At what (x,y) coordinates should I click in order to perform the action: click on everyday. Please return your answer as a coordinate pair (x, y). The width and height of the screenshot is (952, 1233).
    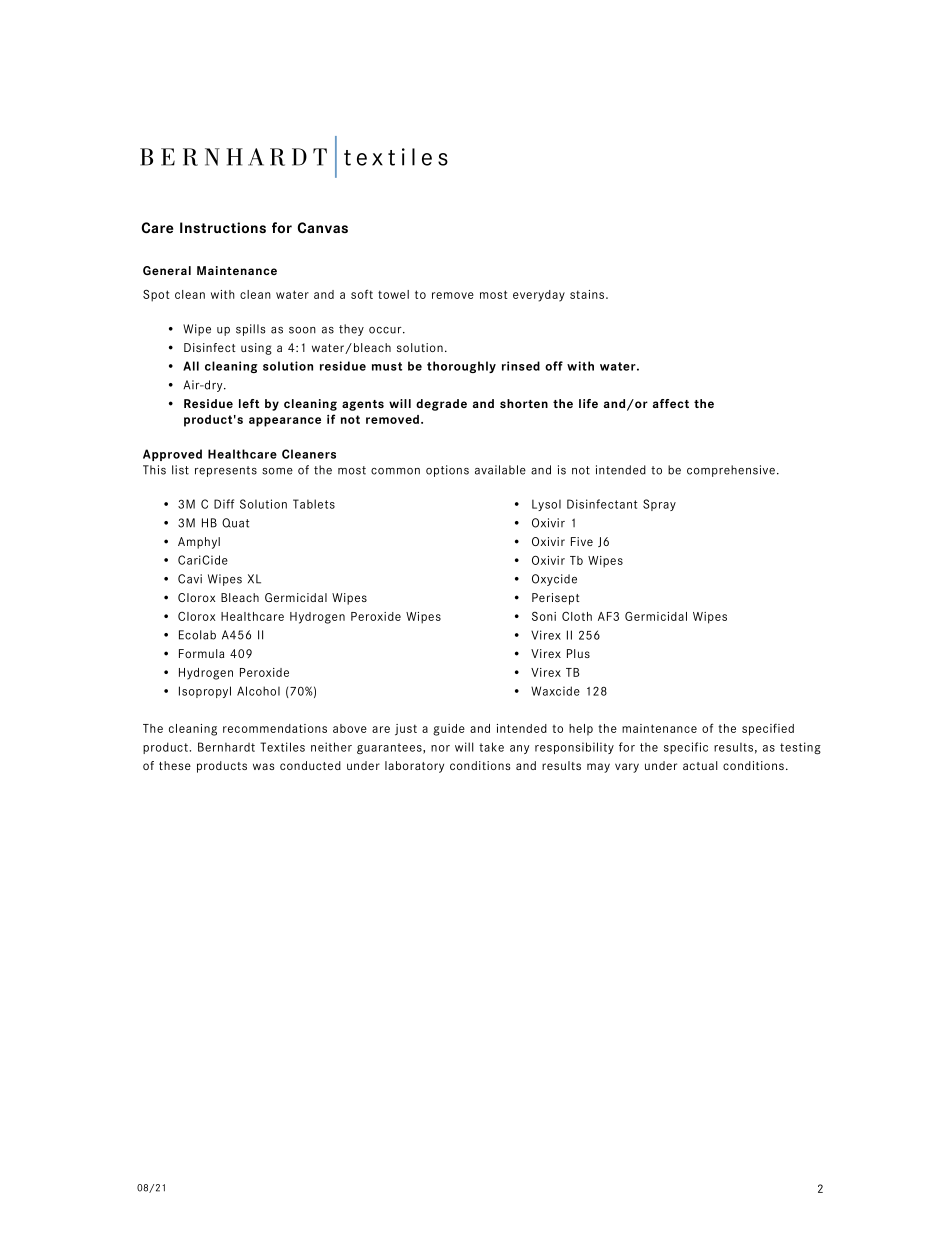
    Looking at the image, I should click on (539, 296).
